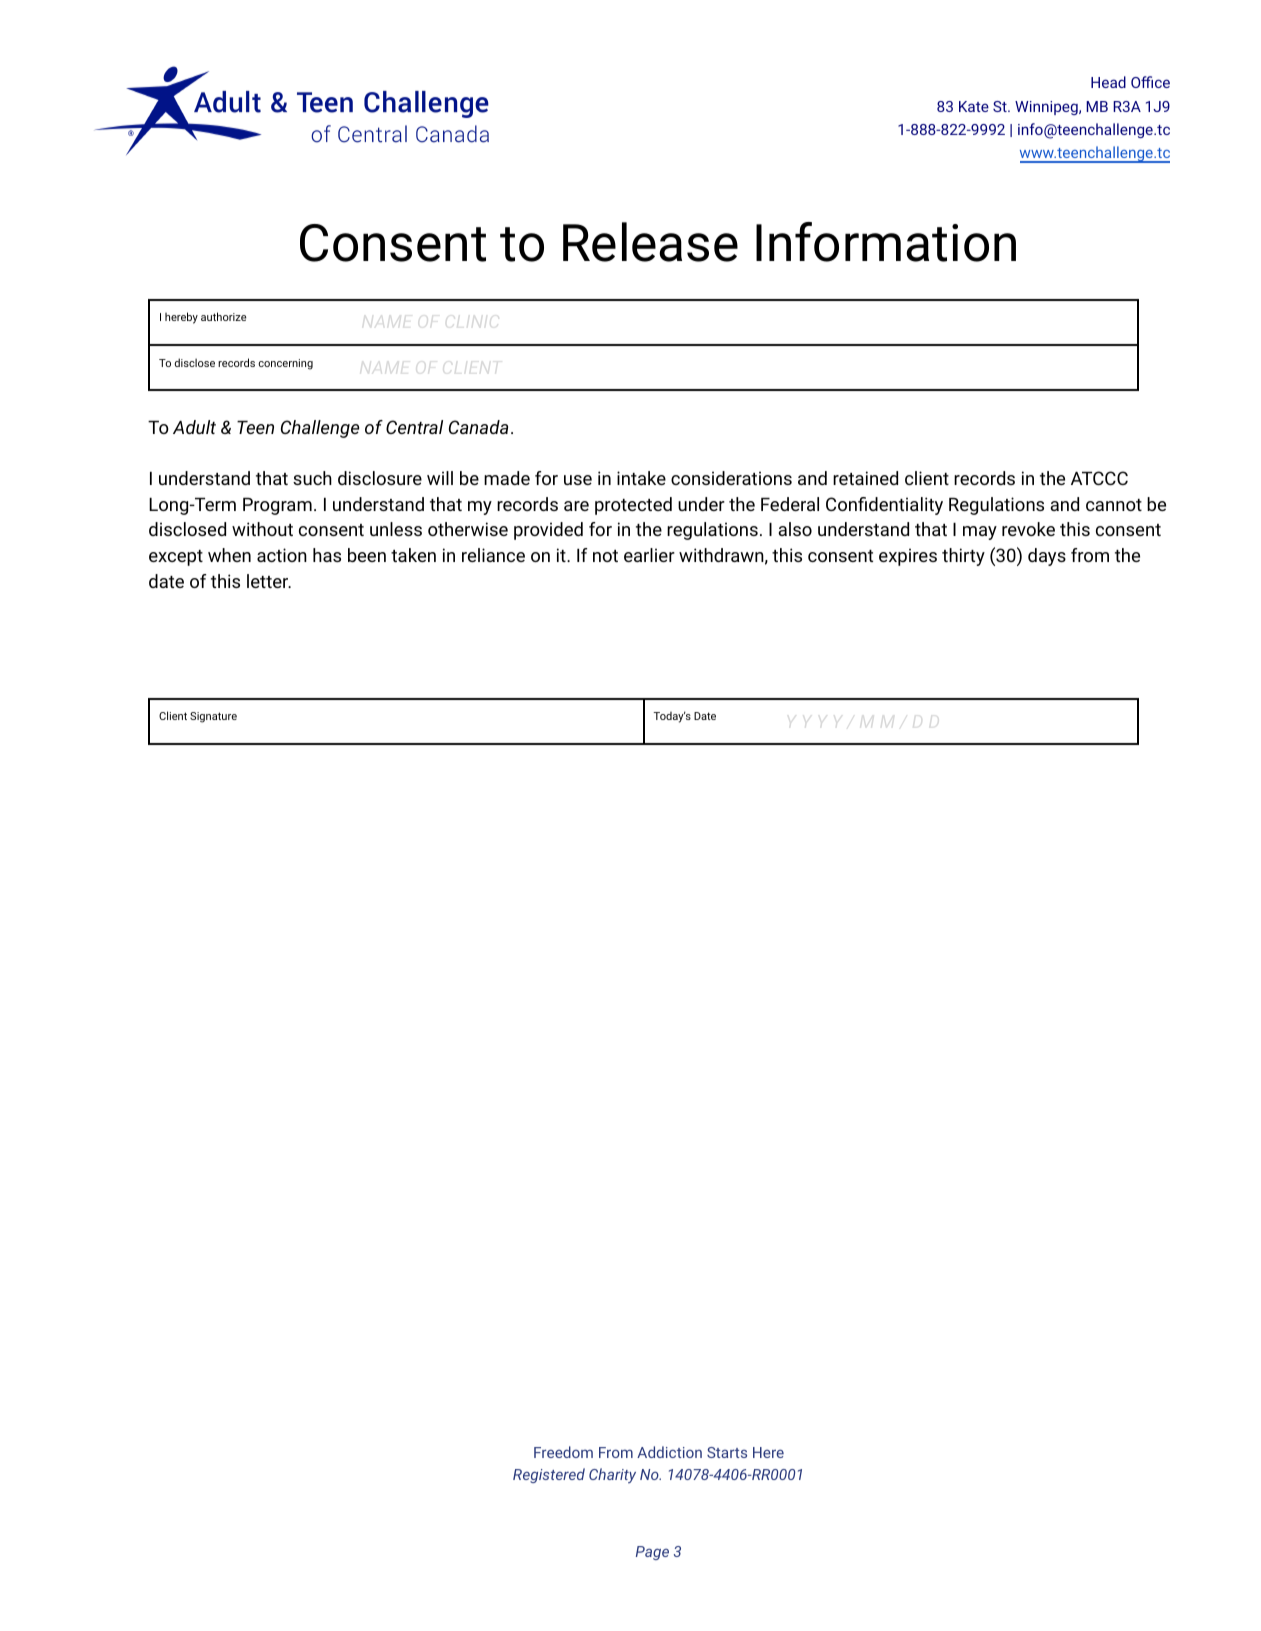 The image size is (1261, 1631). What do you see at coordinates (549, 1475) in the page?
I see `Registered` at bounding box center [549, 1475].
